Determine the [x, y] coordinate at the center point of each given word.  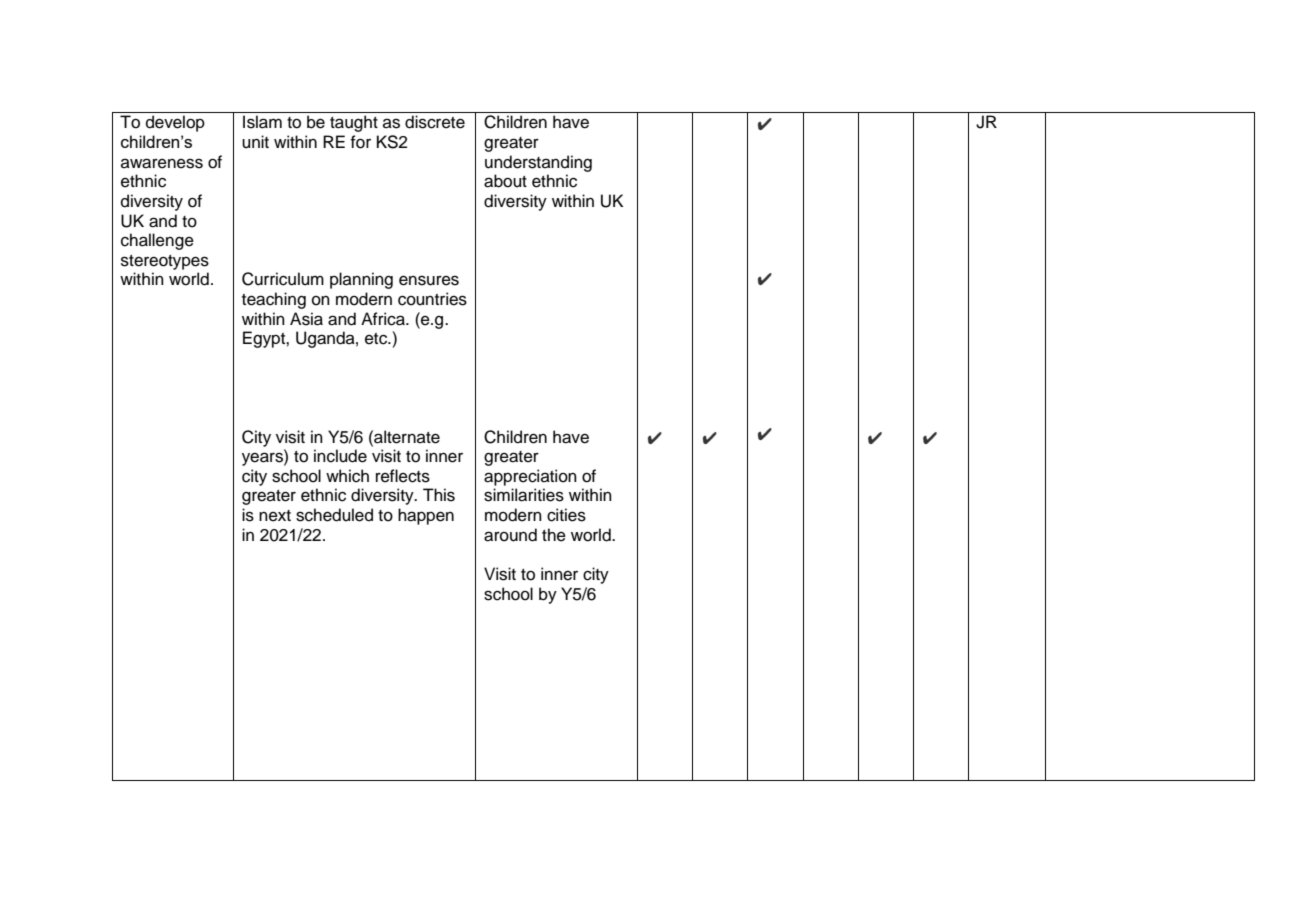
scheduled [334, 515]
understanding [538, 163]
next [275, 516]
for [361, 142]
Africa [384, 319]
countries [432, 299]
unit [255, 142]
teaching [274, 300]
